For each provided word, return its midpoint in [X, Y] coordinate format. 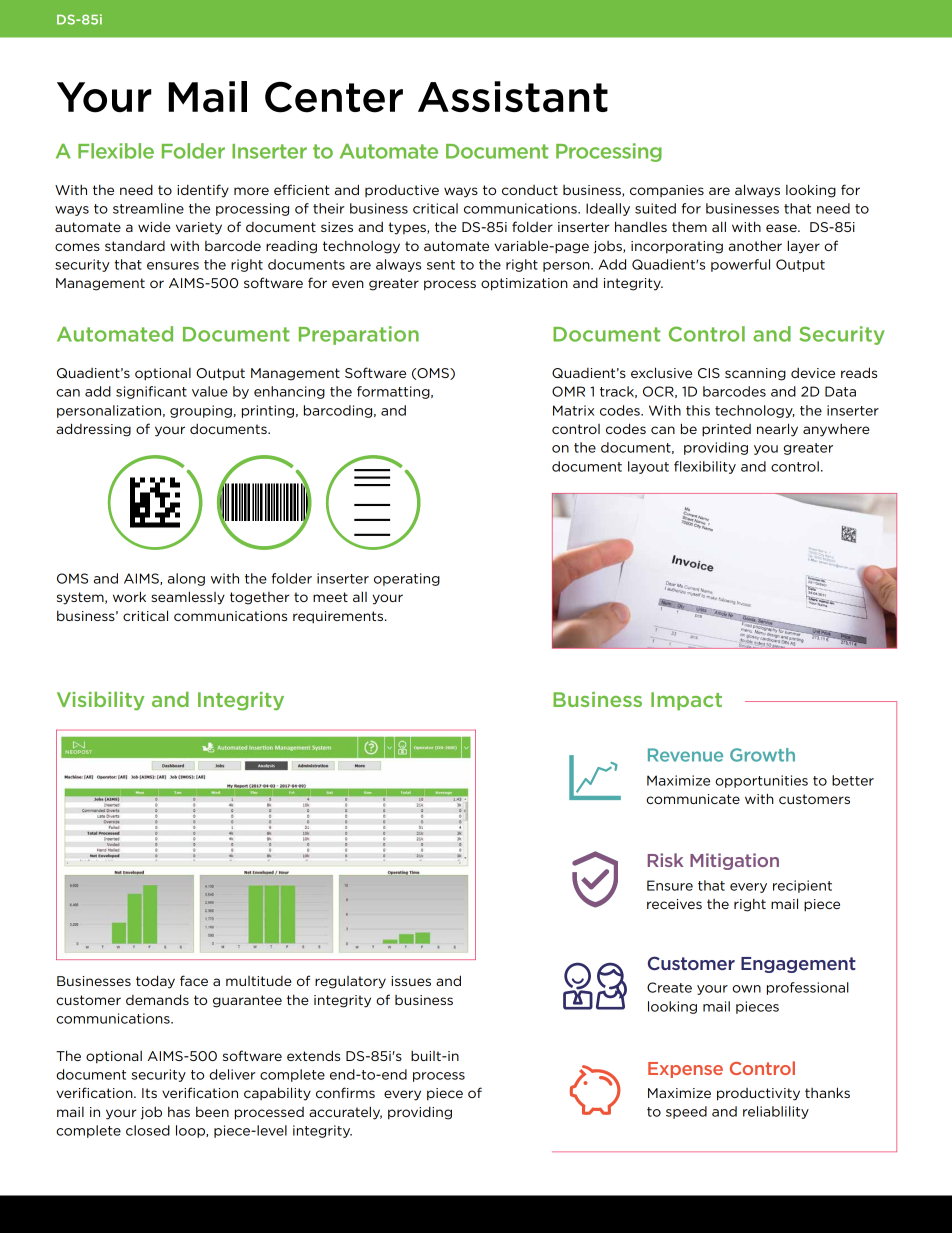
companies [667, 191]
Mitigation [734, 861]
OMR [568, 391]
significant [151, 392]
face [194, 980]
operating [407, 579]
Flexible [116, 151]
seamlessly [188, 598]
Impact [686, 701]
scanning [755, 374]
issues [411, 981]
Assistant [513, 96]
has [179, 1111]
